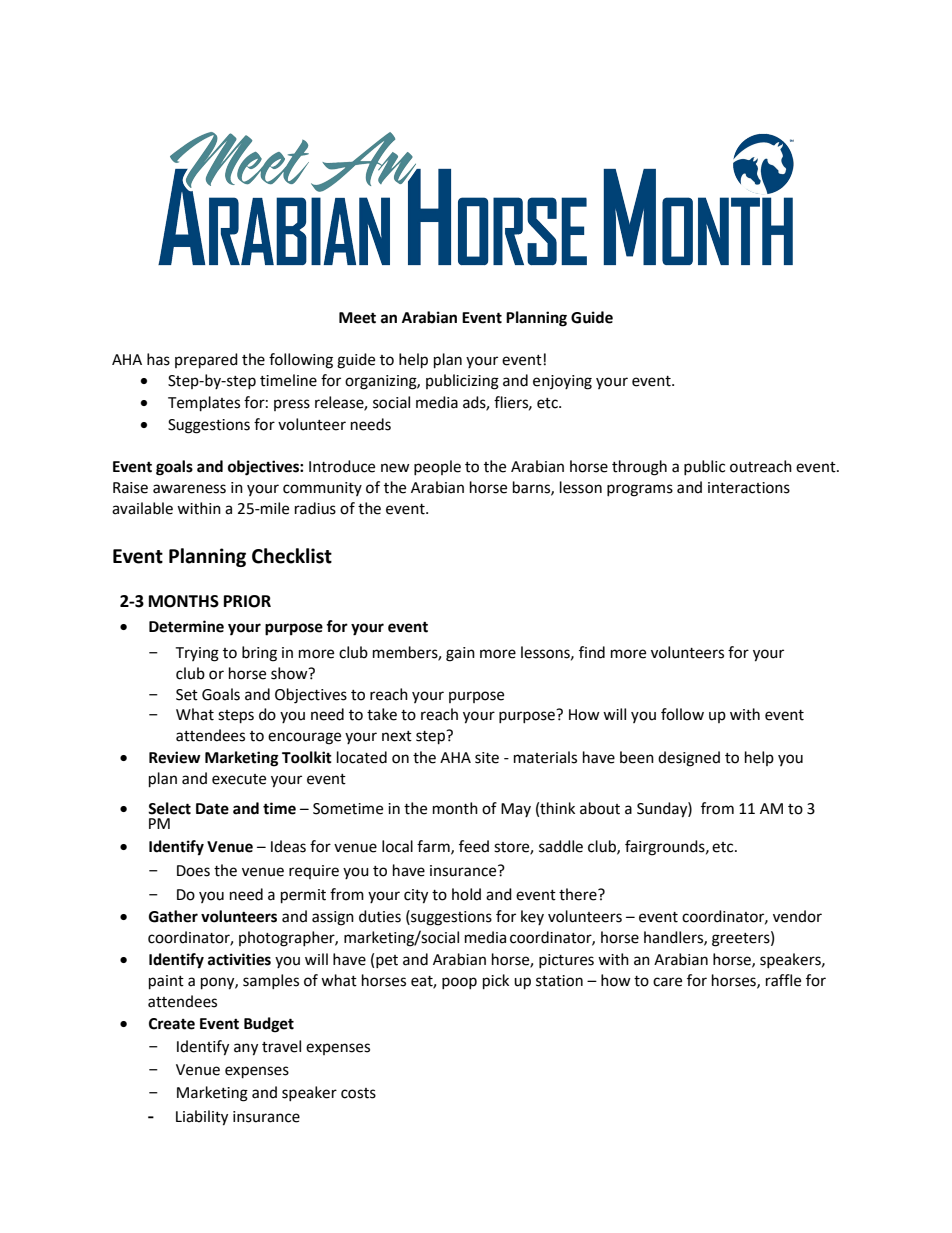 The height and width of the screenshot is (1233, 952). I want to click on prepared, so click(206, 361).
